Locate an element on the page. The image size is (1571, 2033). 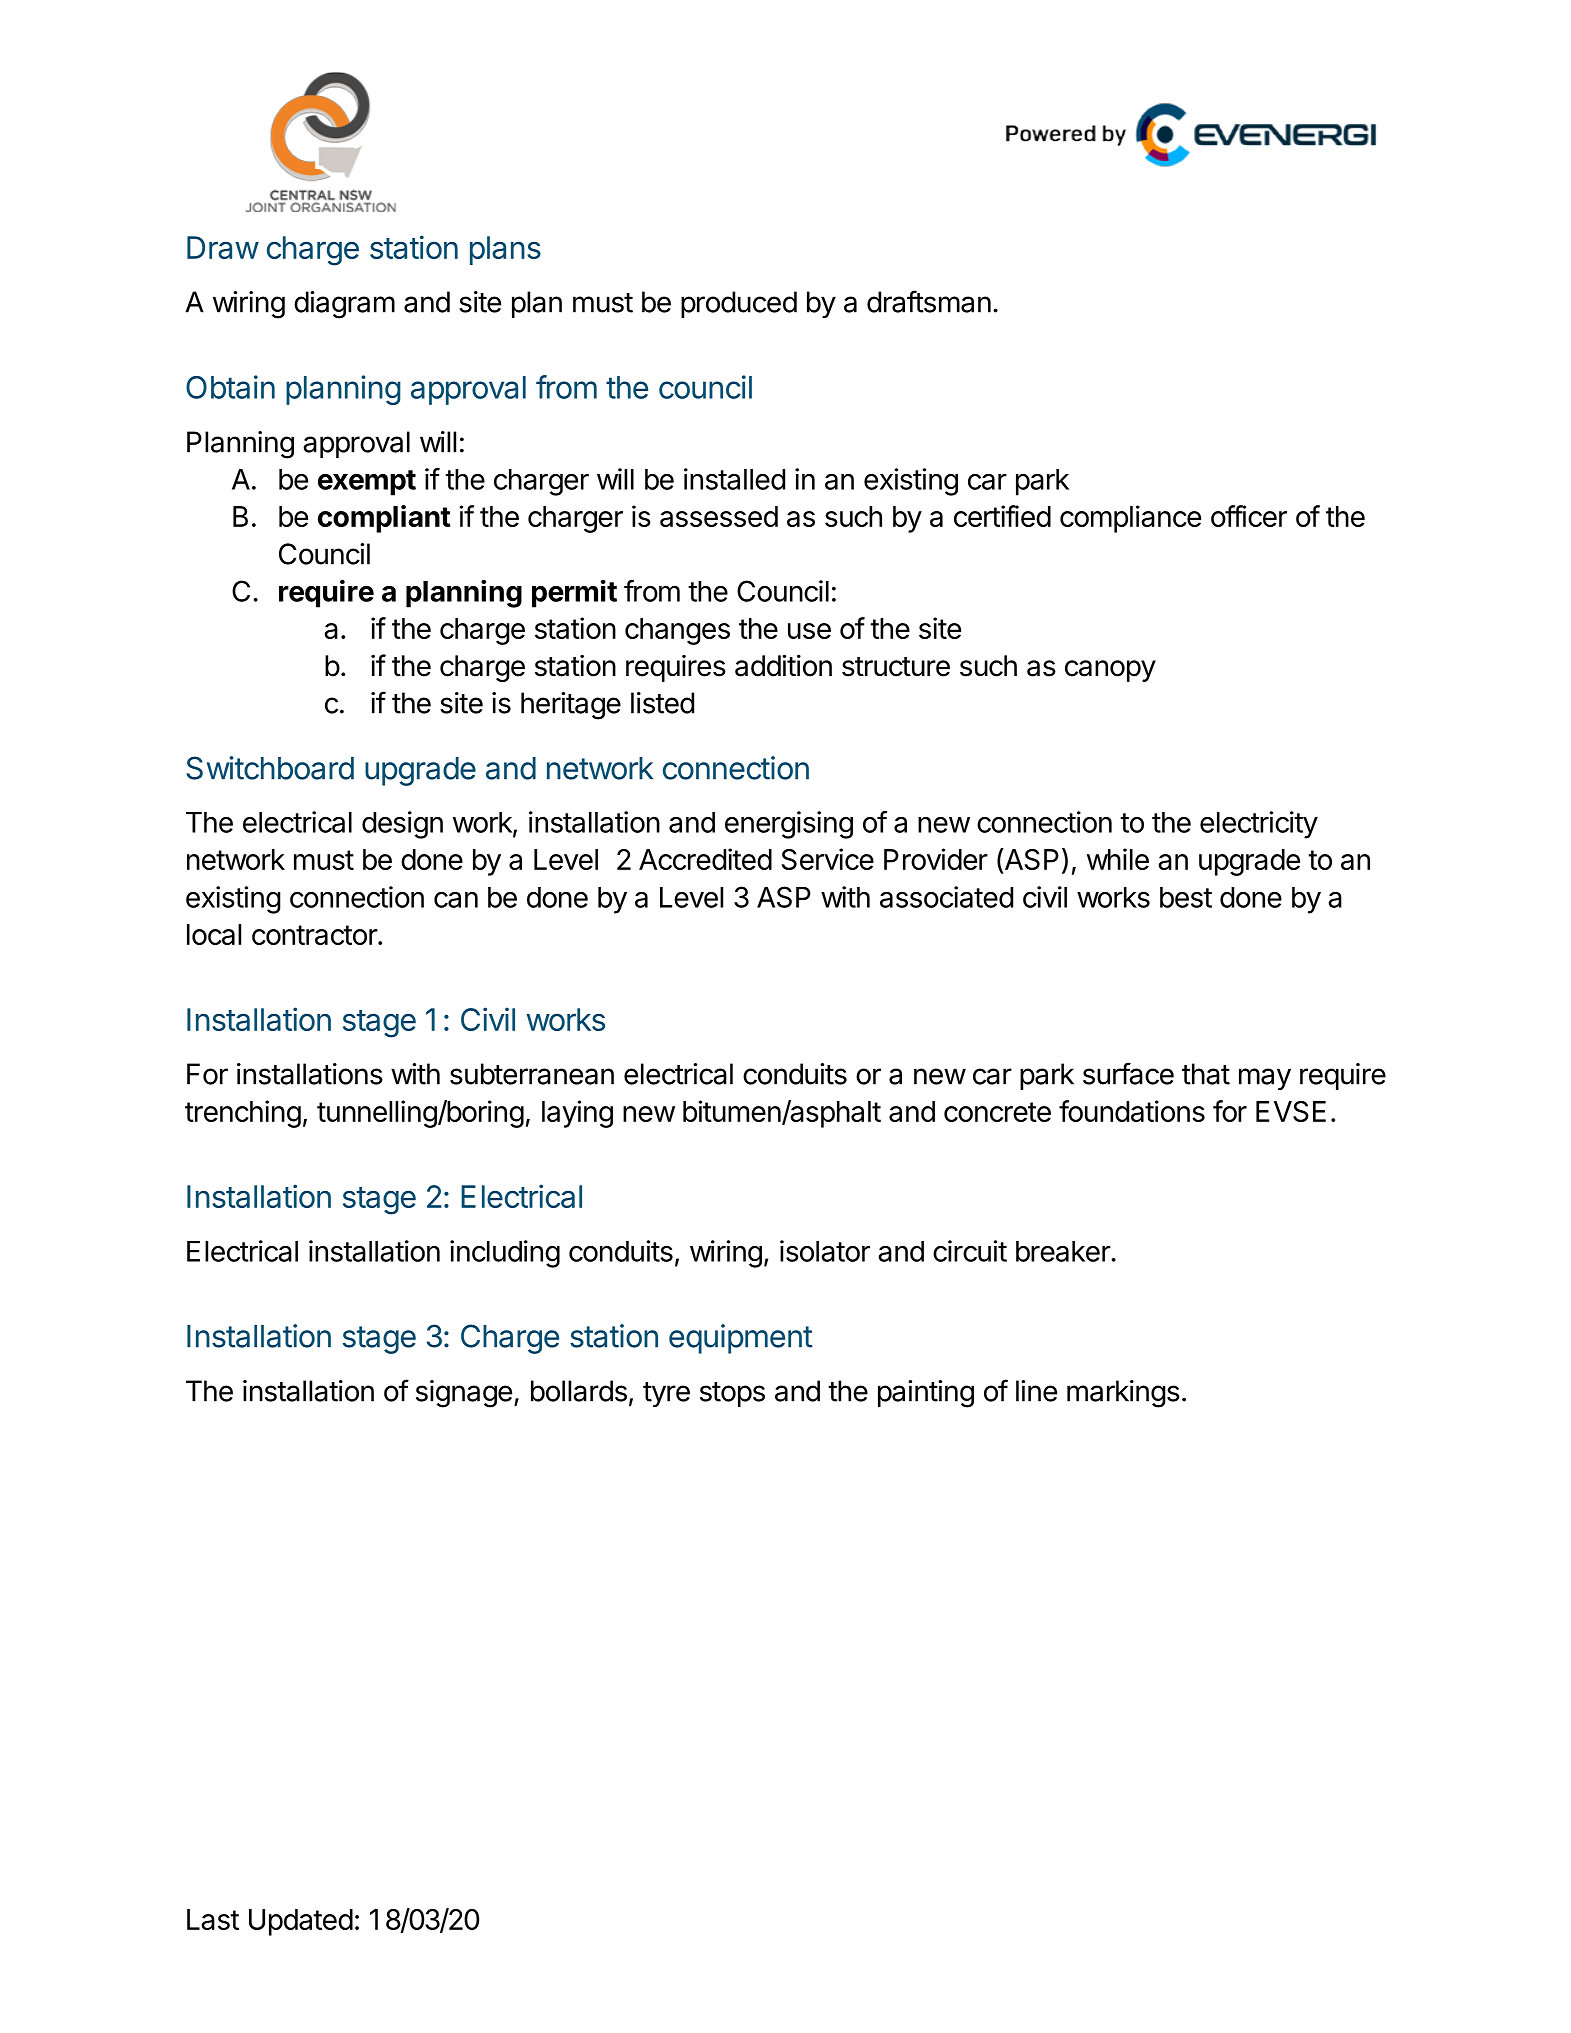
canopy is located at coordinates (1110, 671).
